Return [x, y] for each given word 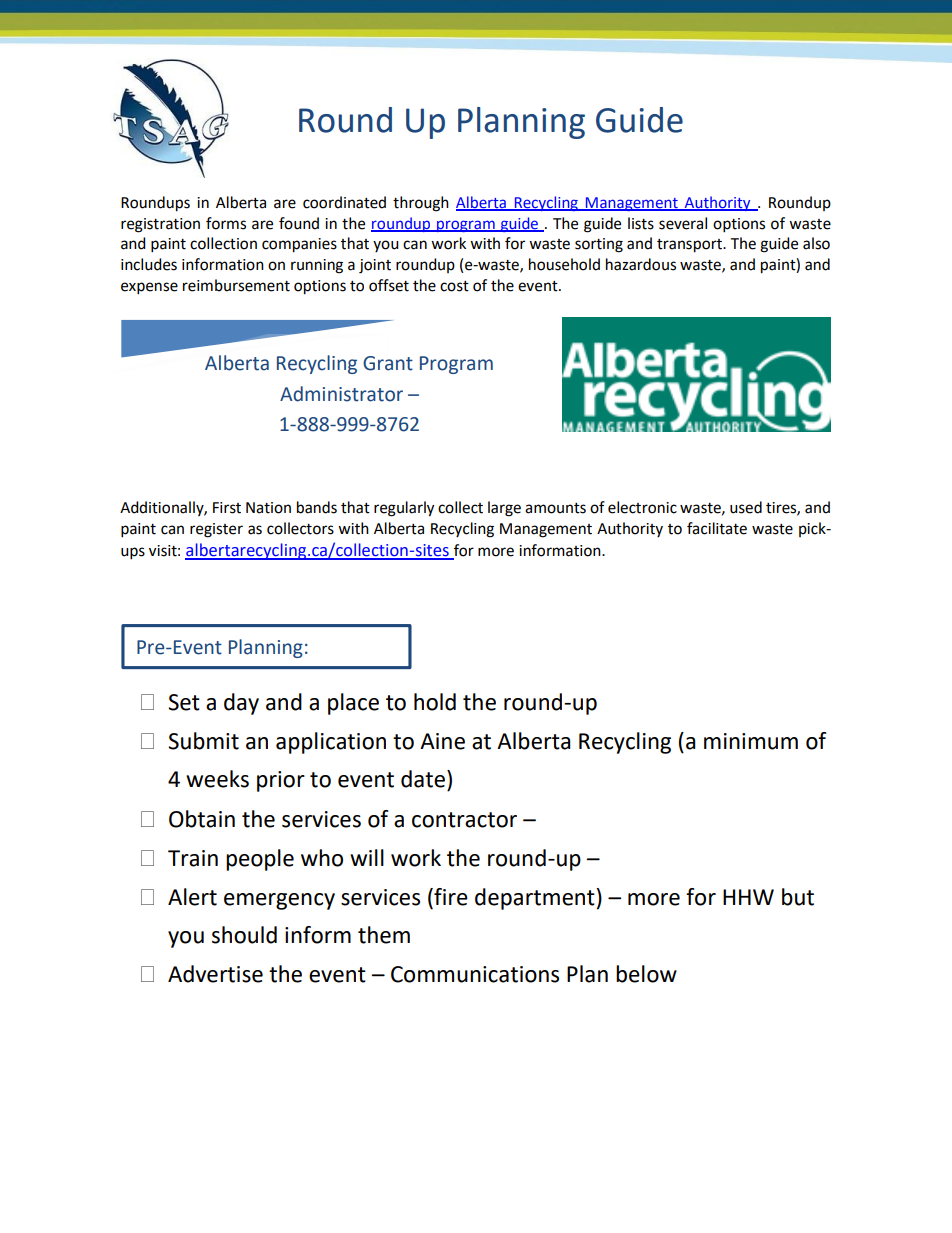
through [421, 204]
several [683, 223]
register [216, 530]
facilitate [717, 528]
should [244, 935]
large [504, 509]
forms [226, 223]
